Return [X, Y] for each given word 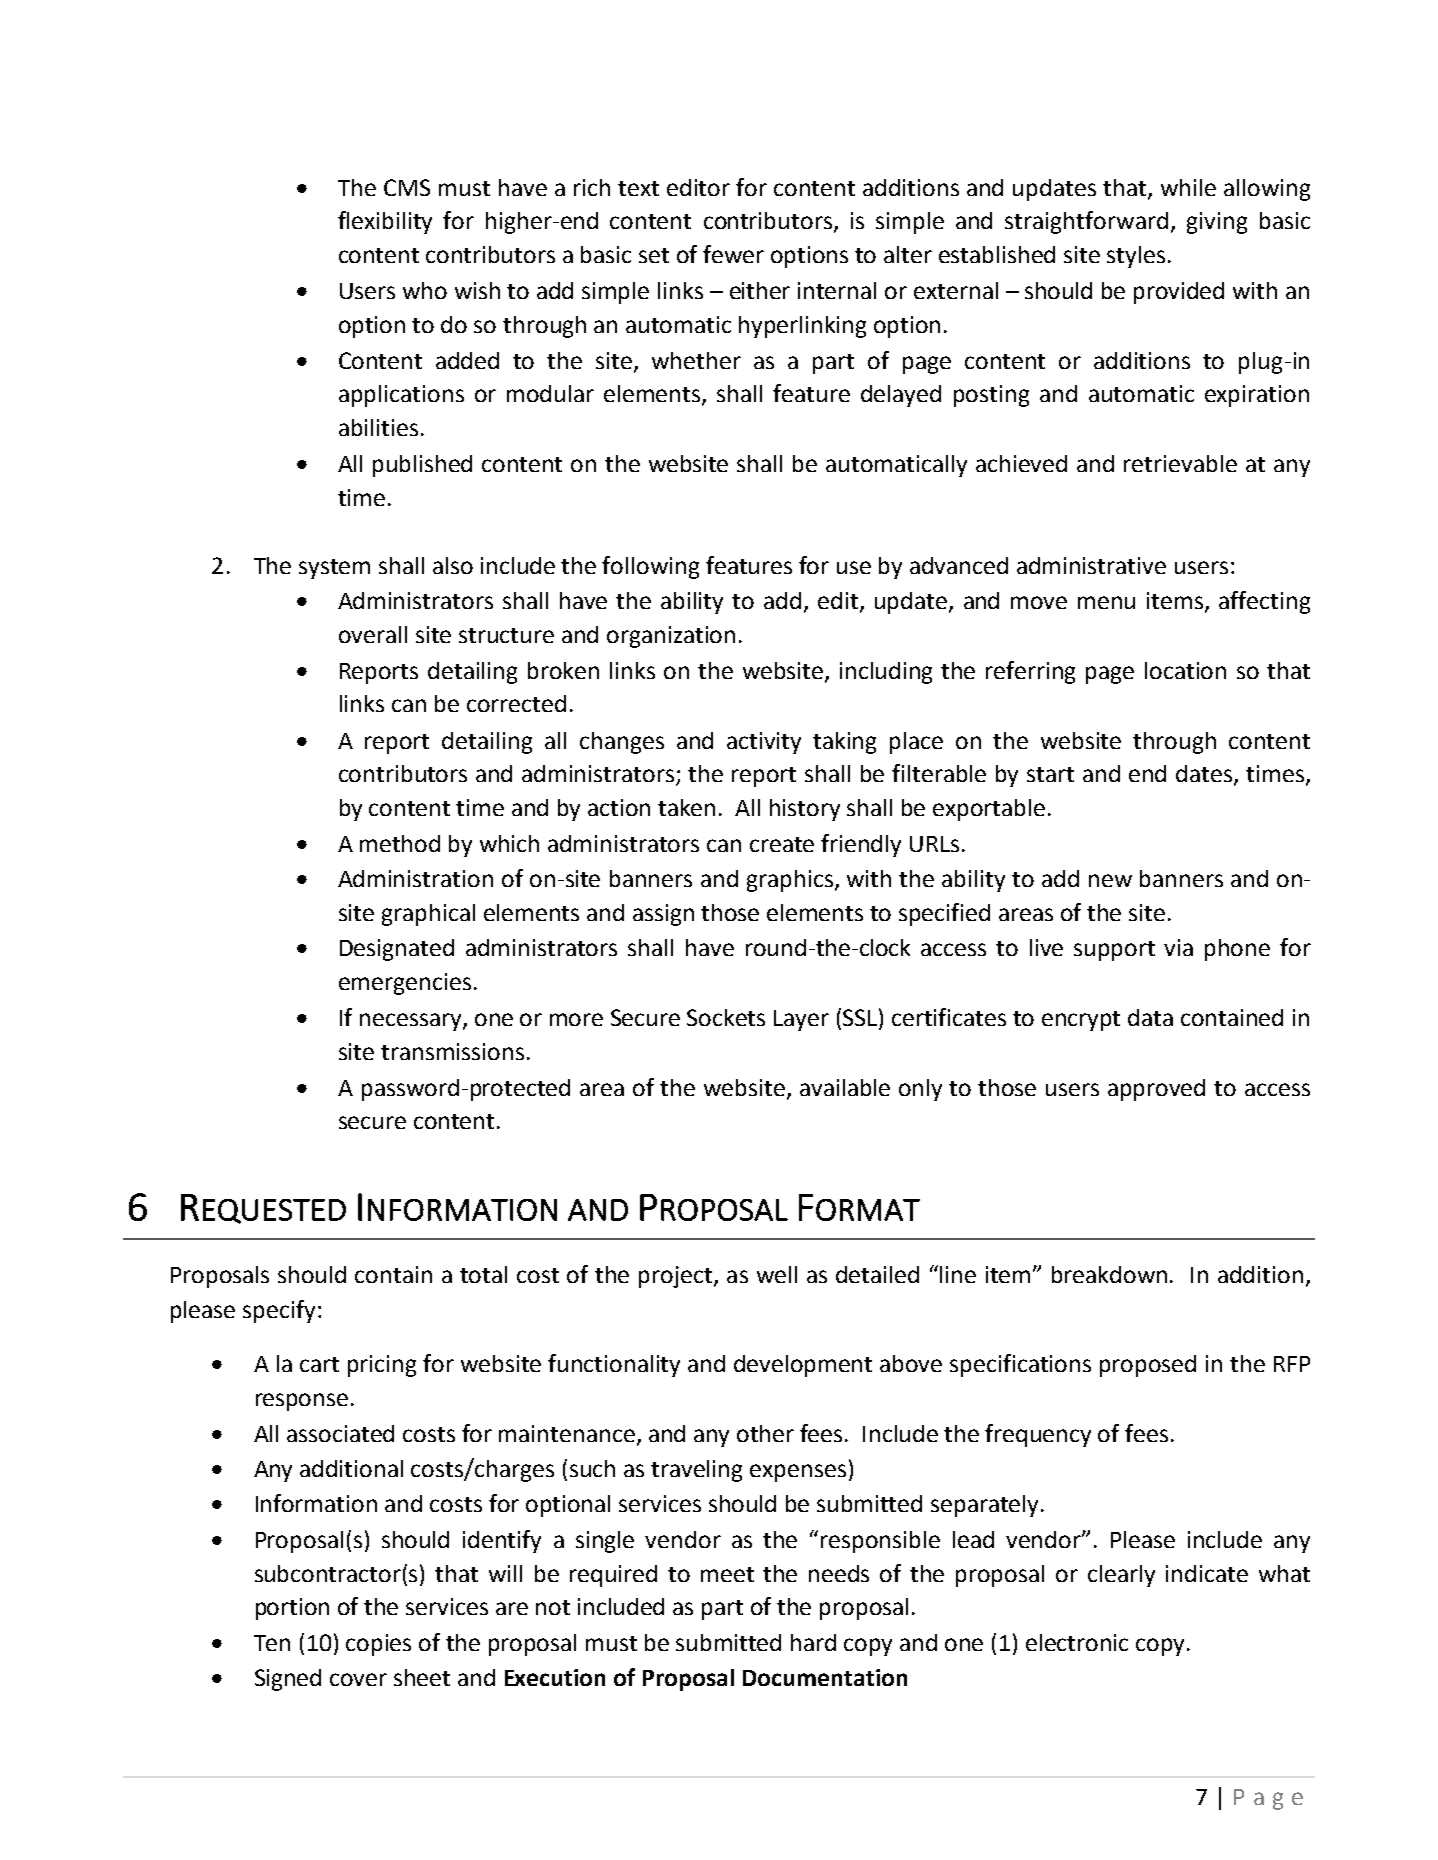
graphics [790, 881]
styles [1136, 257]
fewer [733, 254]
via [1178, 947]
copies [378, 1645]
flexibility [385, 222]
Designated [397, 950]
